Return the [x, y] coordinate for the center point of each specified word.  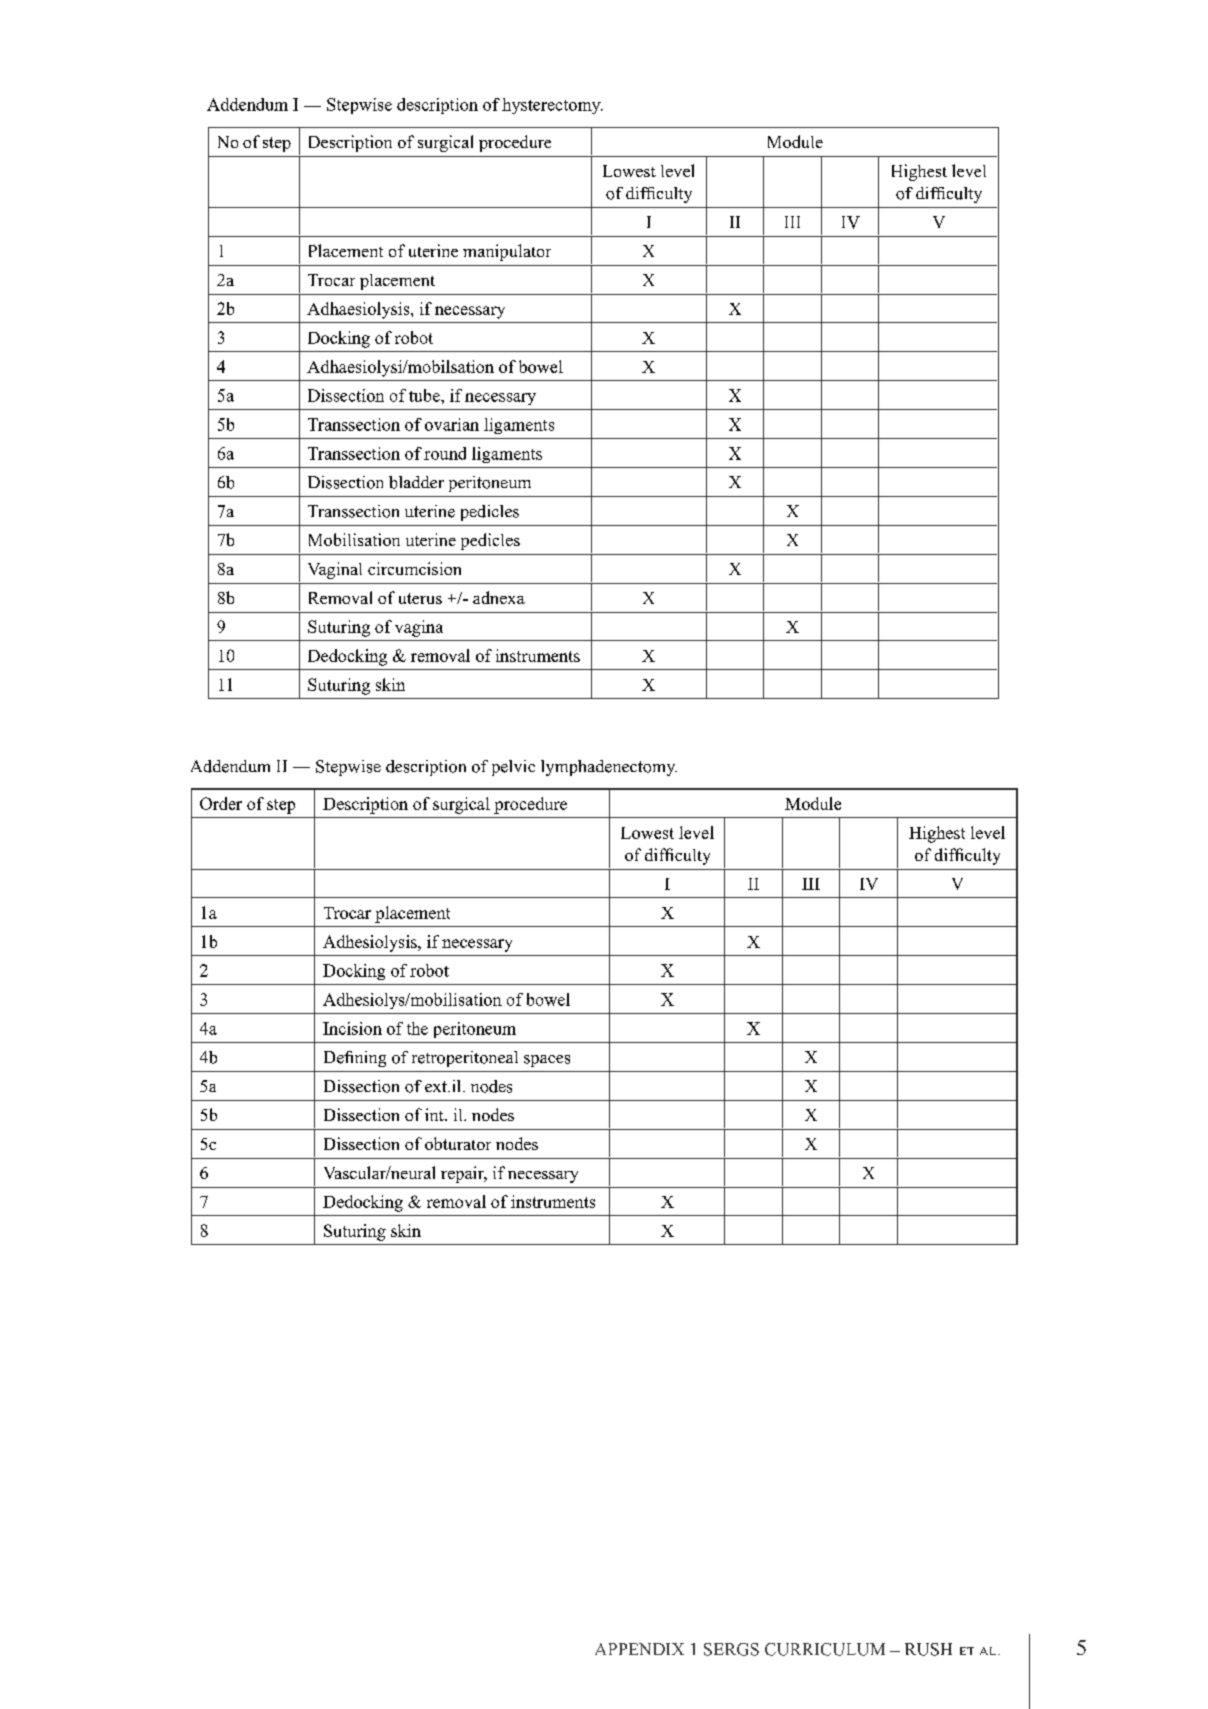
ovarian [452, 424]
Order [221, 803]
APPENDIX [639, 1649]
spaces [547, 1061]
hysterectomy [552, 106]
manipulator [507, 252]
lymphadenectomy [609, 768]
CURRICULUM [825, 1649]
